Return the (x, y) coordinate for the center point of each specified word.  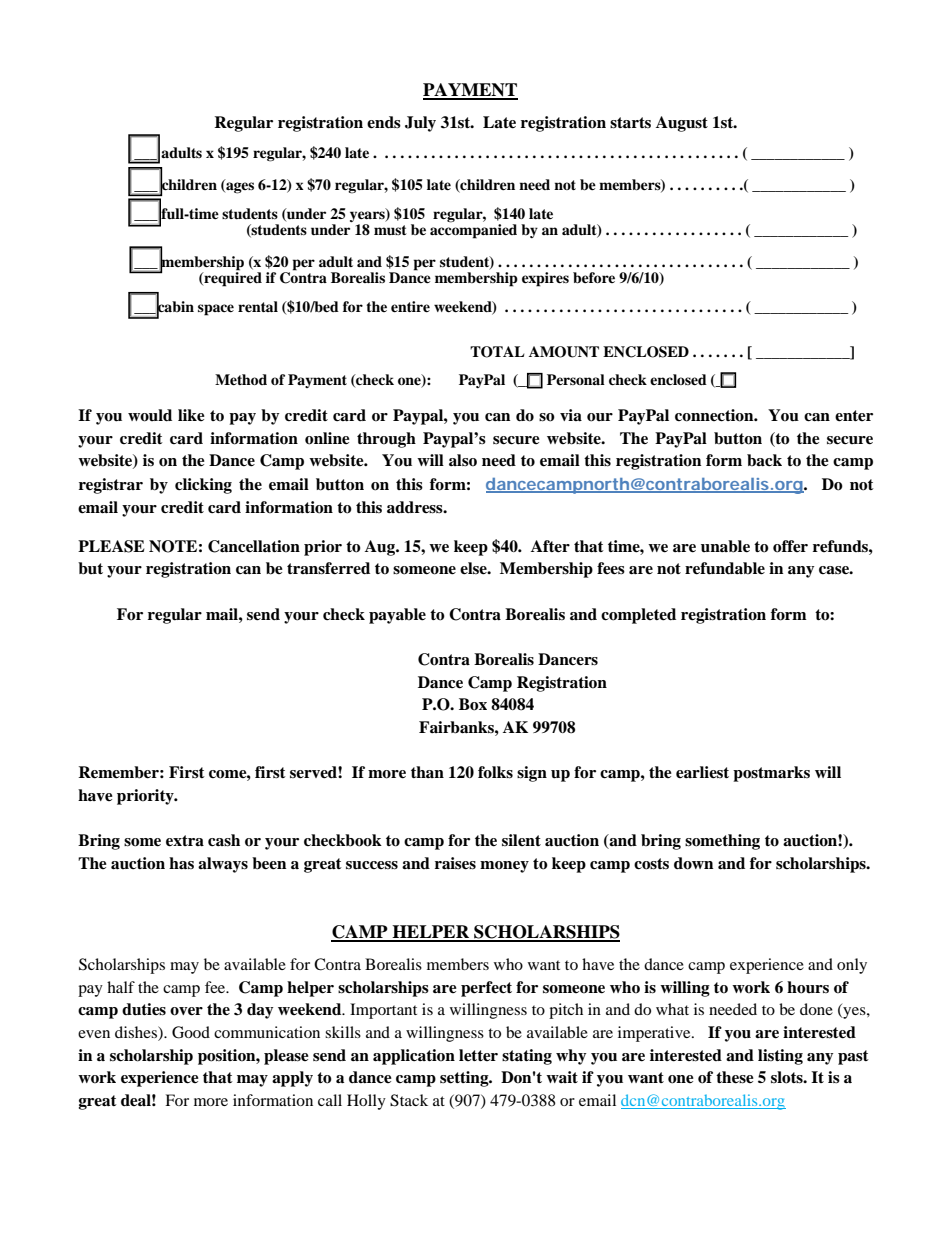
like (191, 415)
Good (191, 1032)
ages (239, 187)
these (735, 1077)
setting (465, 1079)
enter (854, 416)
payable (397, 616)
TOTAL (497, 352)
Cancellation (254, 546)
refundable (725, 568)
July (420, 124)
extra (185, 841)
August (682, 124)
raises (455, 863)
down (693, 863)
